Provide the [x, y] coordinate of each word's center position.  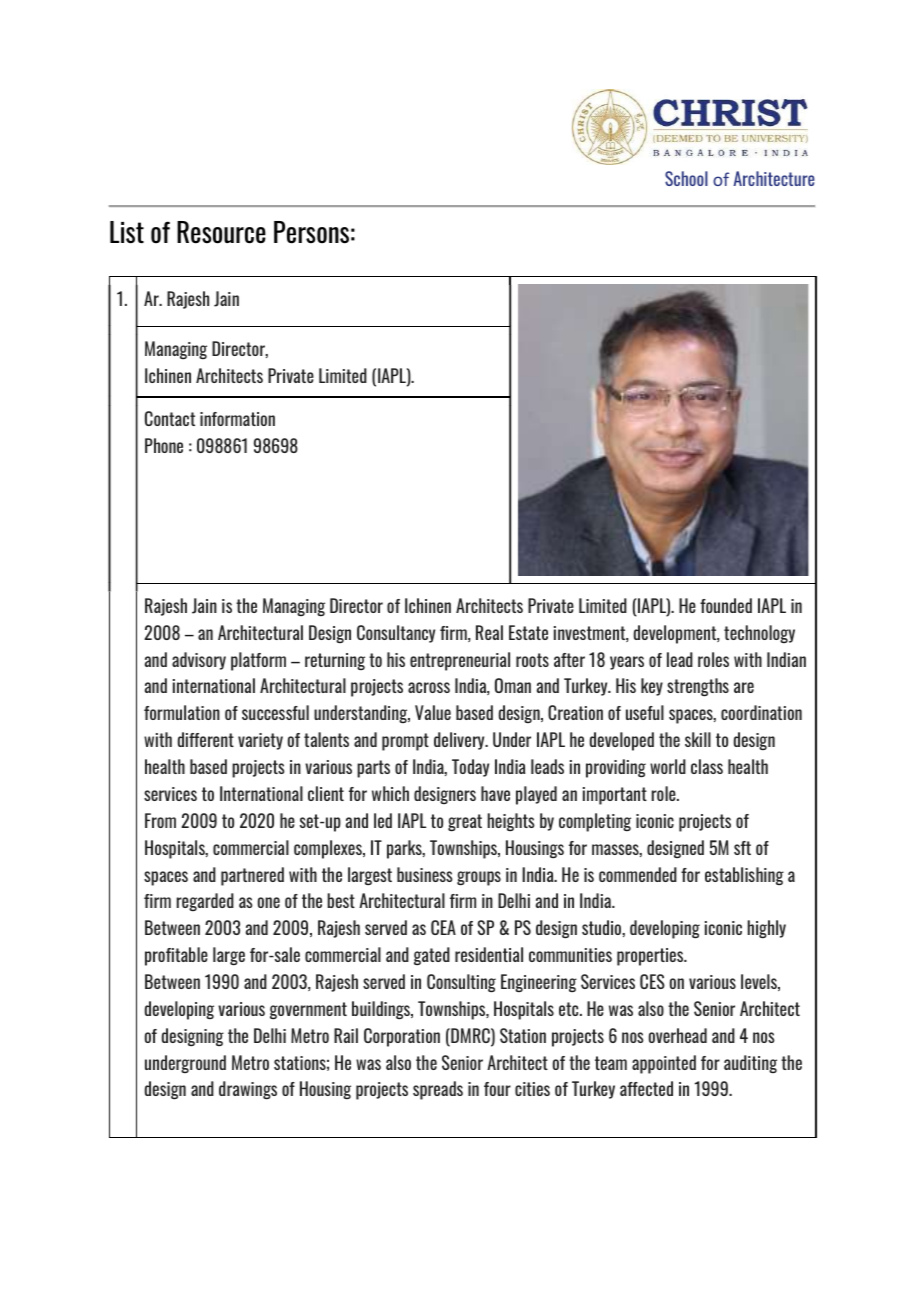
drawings [248, 1090]
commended [638, 874]
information [237, 419]
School [686, 178]
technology [759, 634]
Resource [221, 232]
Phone [164, 445]
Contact [170, 418]
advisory [199, 661]
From [160, 820]
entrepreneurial [460, 661]
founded [726, 605]
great [465, 822]
